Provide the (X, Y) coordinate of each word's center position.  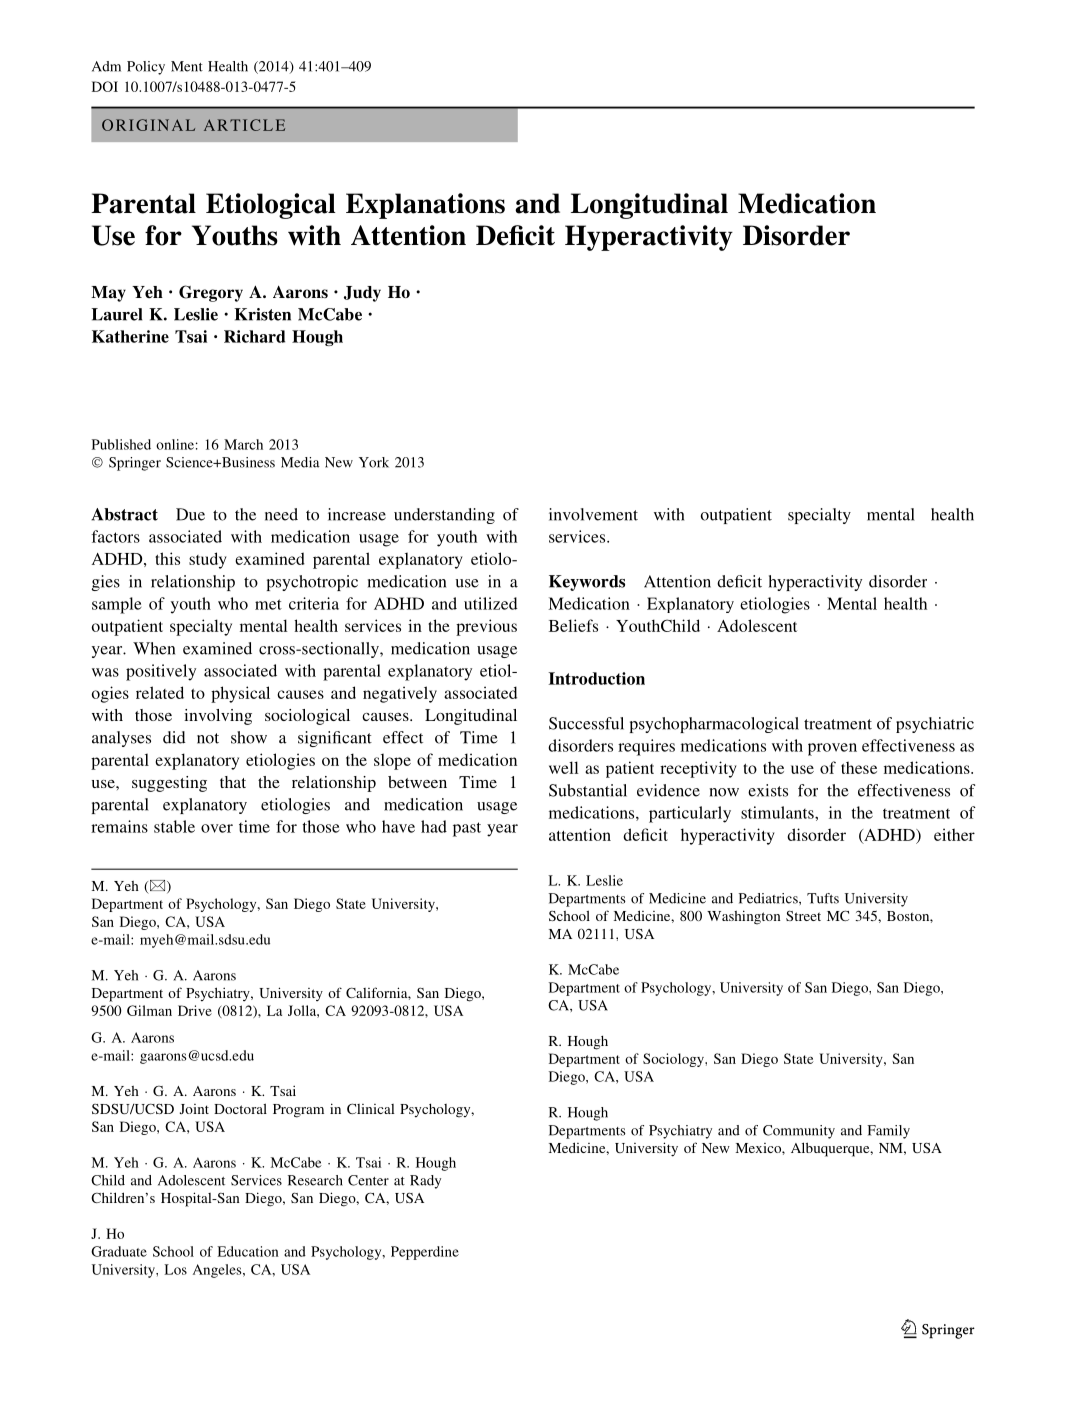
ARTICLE (244, 125)
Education (248, 1251)
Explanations (425, 206)
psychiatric (935, 725)
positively (161, 672)
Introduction (596, 678)
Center (368, 1180)
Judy (362, 294)
